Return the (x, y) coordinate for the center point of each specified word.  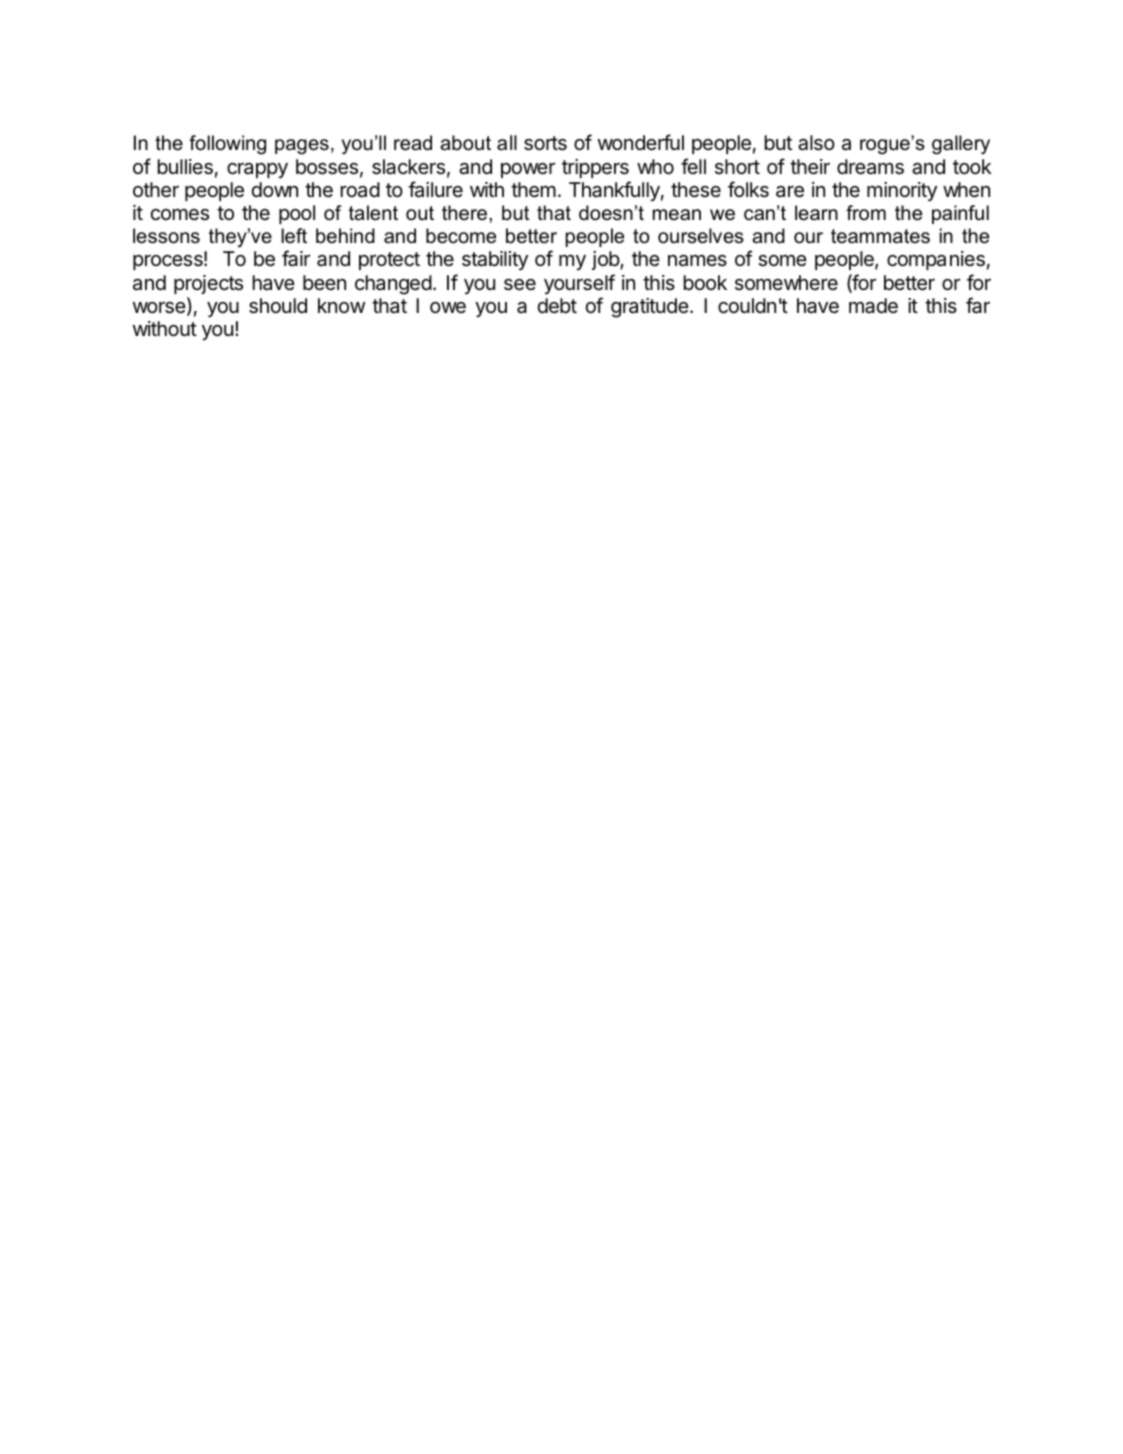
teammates (880, 236)
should (278, 306)
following (227, 145)
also (816, 143)
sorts (545, 143)
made (873, 306)
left (294, 236)
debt (557, 305)
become (461, 236)
